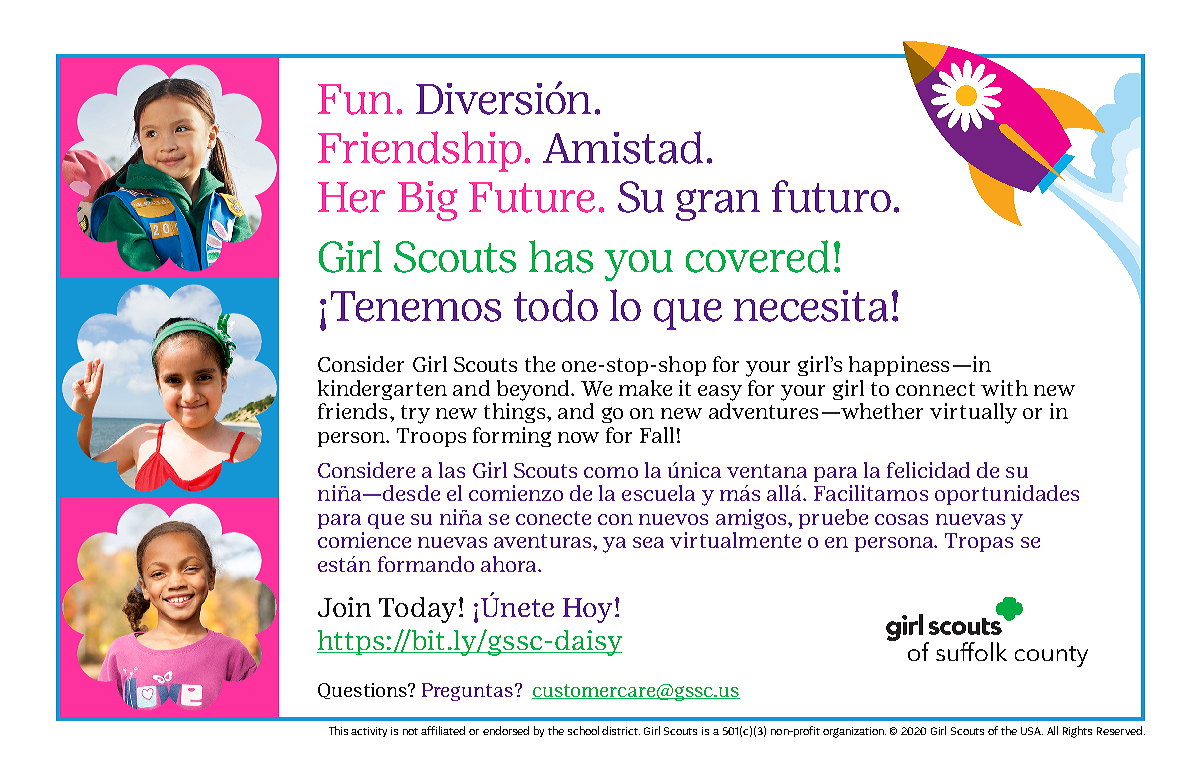 Image resolution: width=1199 pixels, height=776 pixels. I want to click on gran, so click(718, 205).
